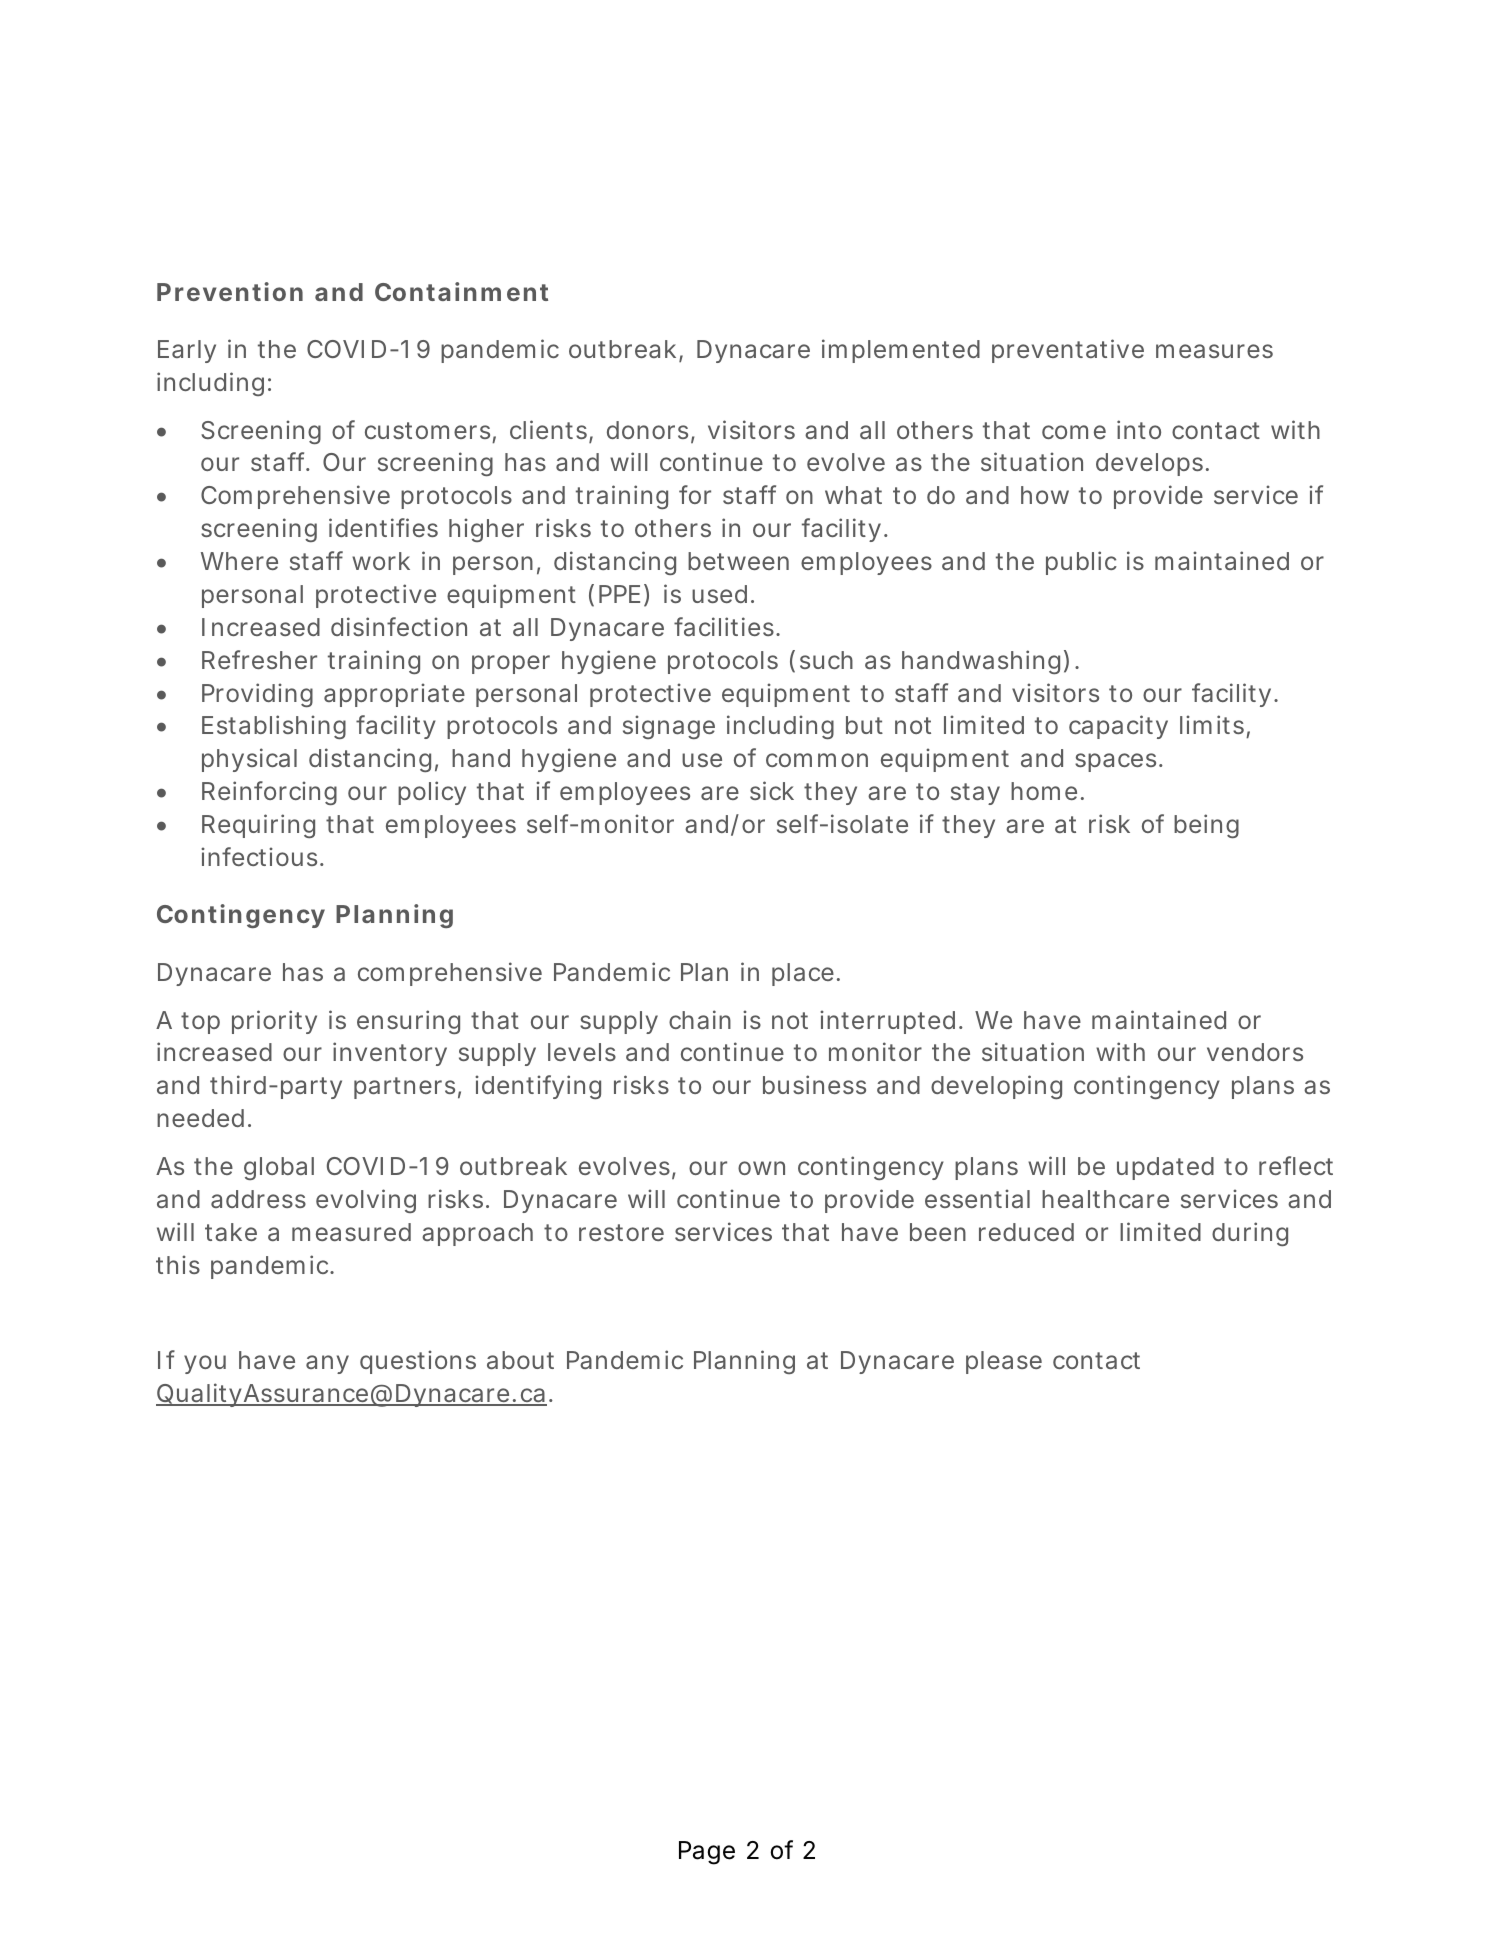 The height and width of the page is (1948, 1505). I want to click on during, so click(1250, 1234).
